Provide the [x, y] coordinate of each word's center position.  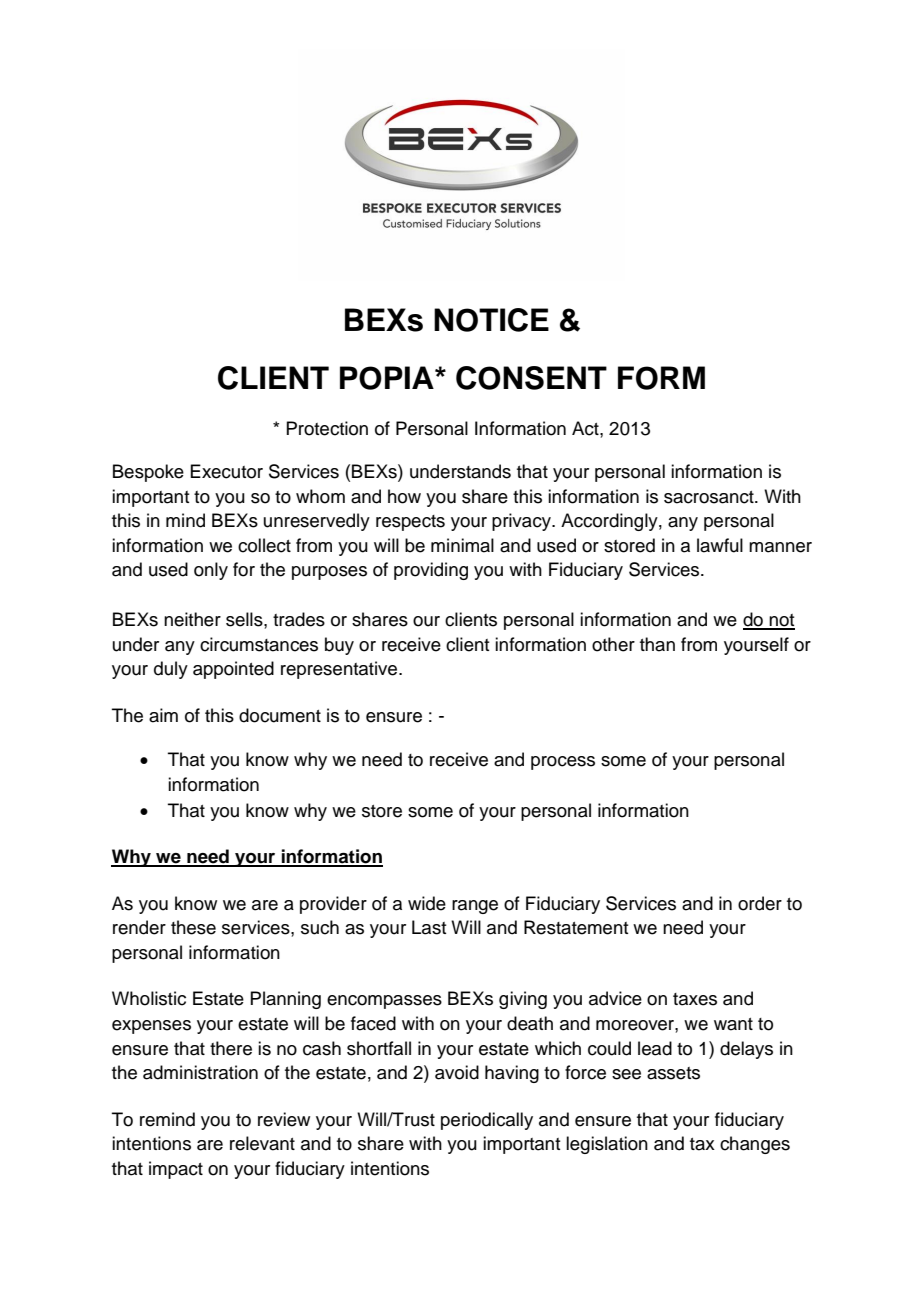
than [657, 644]
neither [192, 619]
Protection [327, 428]
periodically [487, 1121]
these [193, 927]
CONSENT [531, 378]
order [760, 903]
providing [431, 571]
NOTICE [491, 320]
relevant [262, 1143]
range [475, 907]
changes [755, 1145]
